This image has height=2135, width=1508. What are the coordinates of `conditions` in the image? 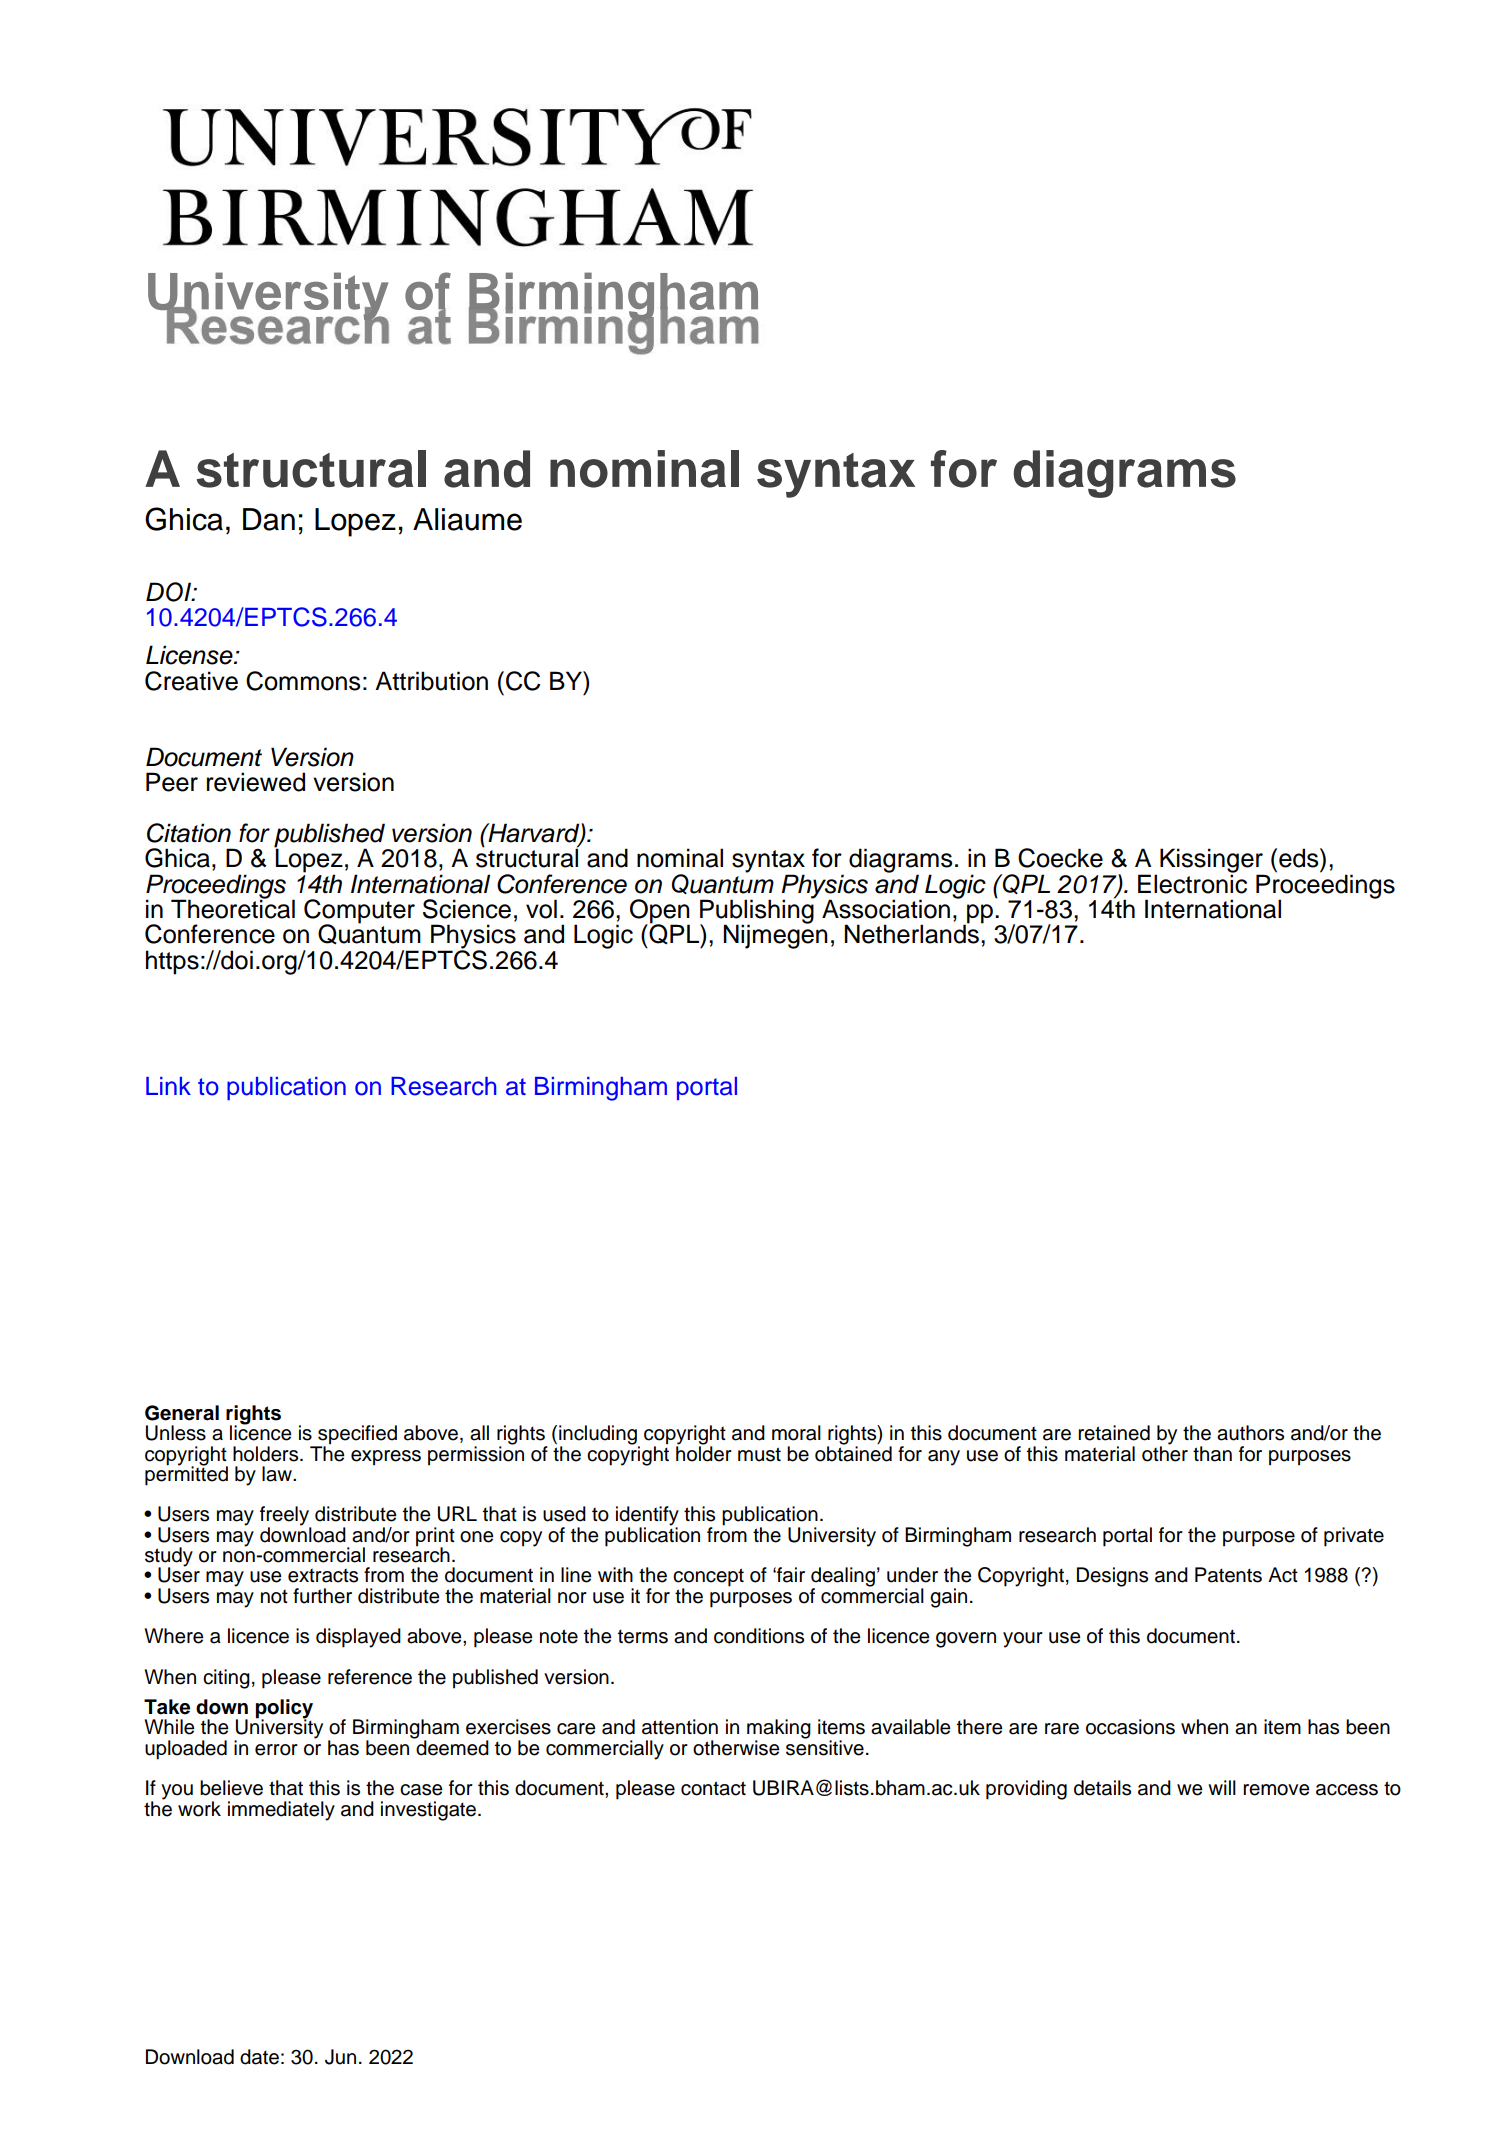 It's located at (759, 1636).
